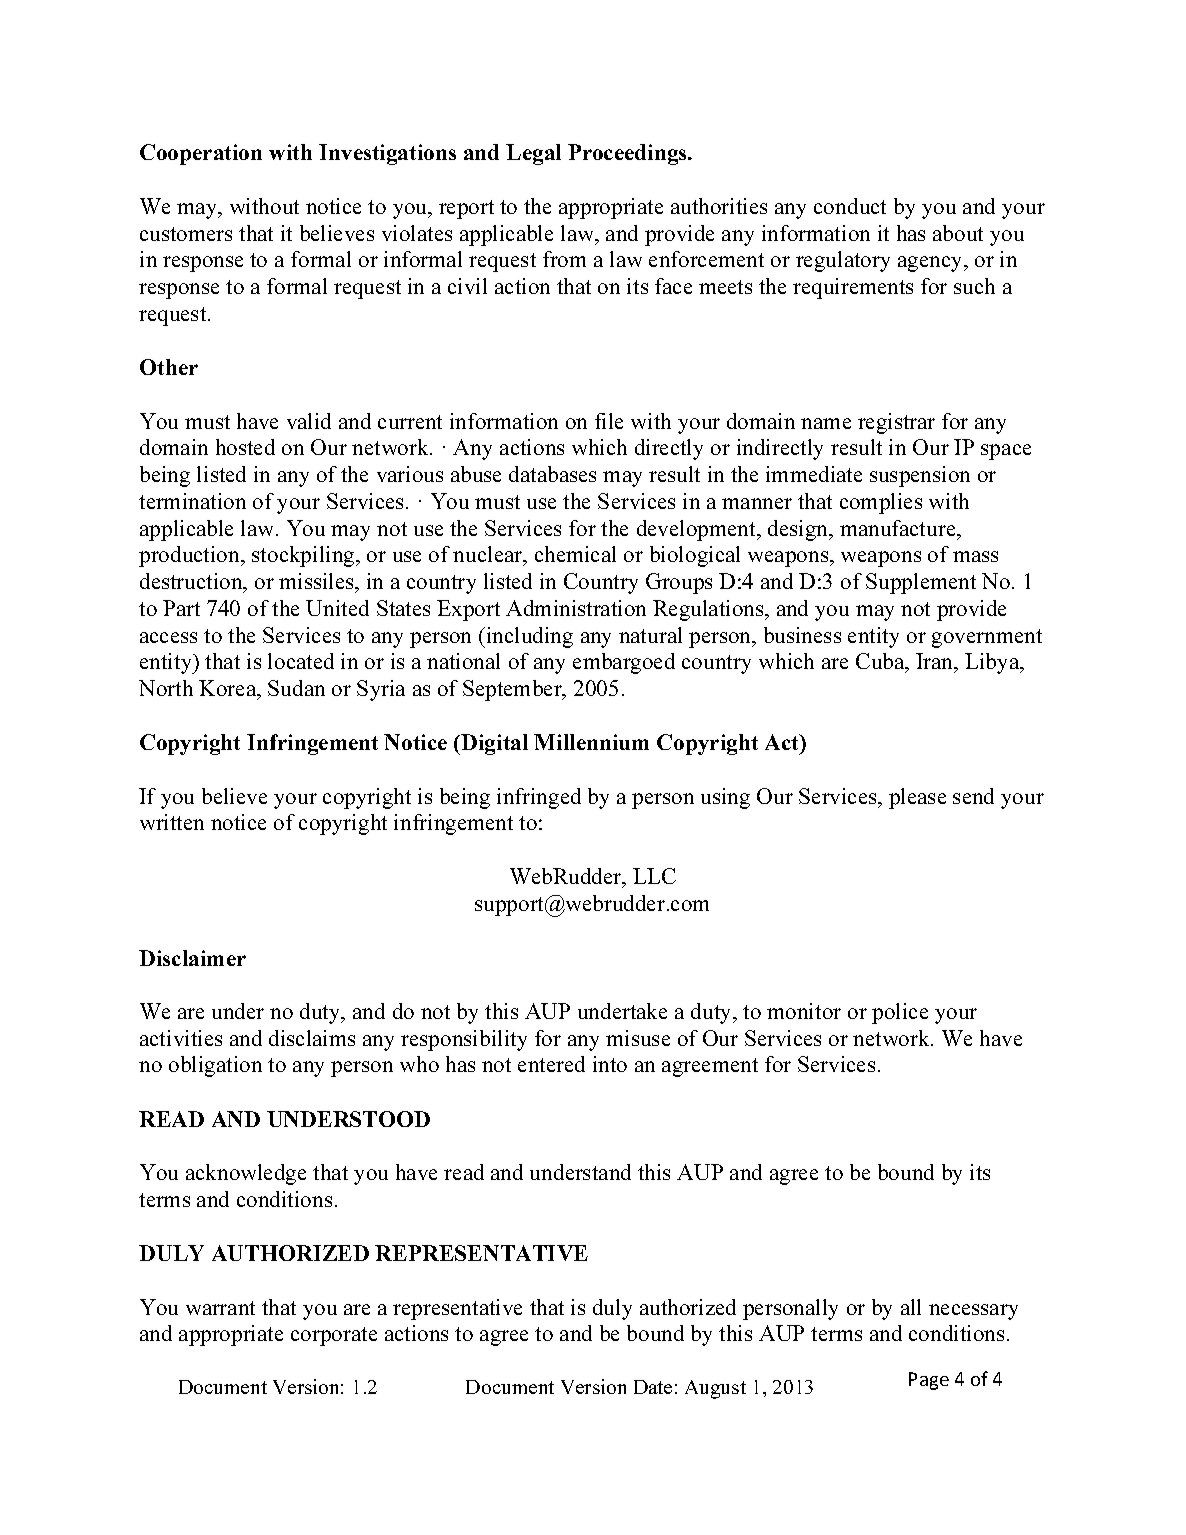  What do you see at coordinates (900, 1013) in the image?
I see `police` at bounding box center [900, 1013].
